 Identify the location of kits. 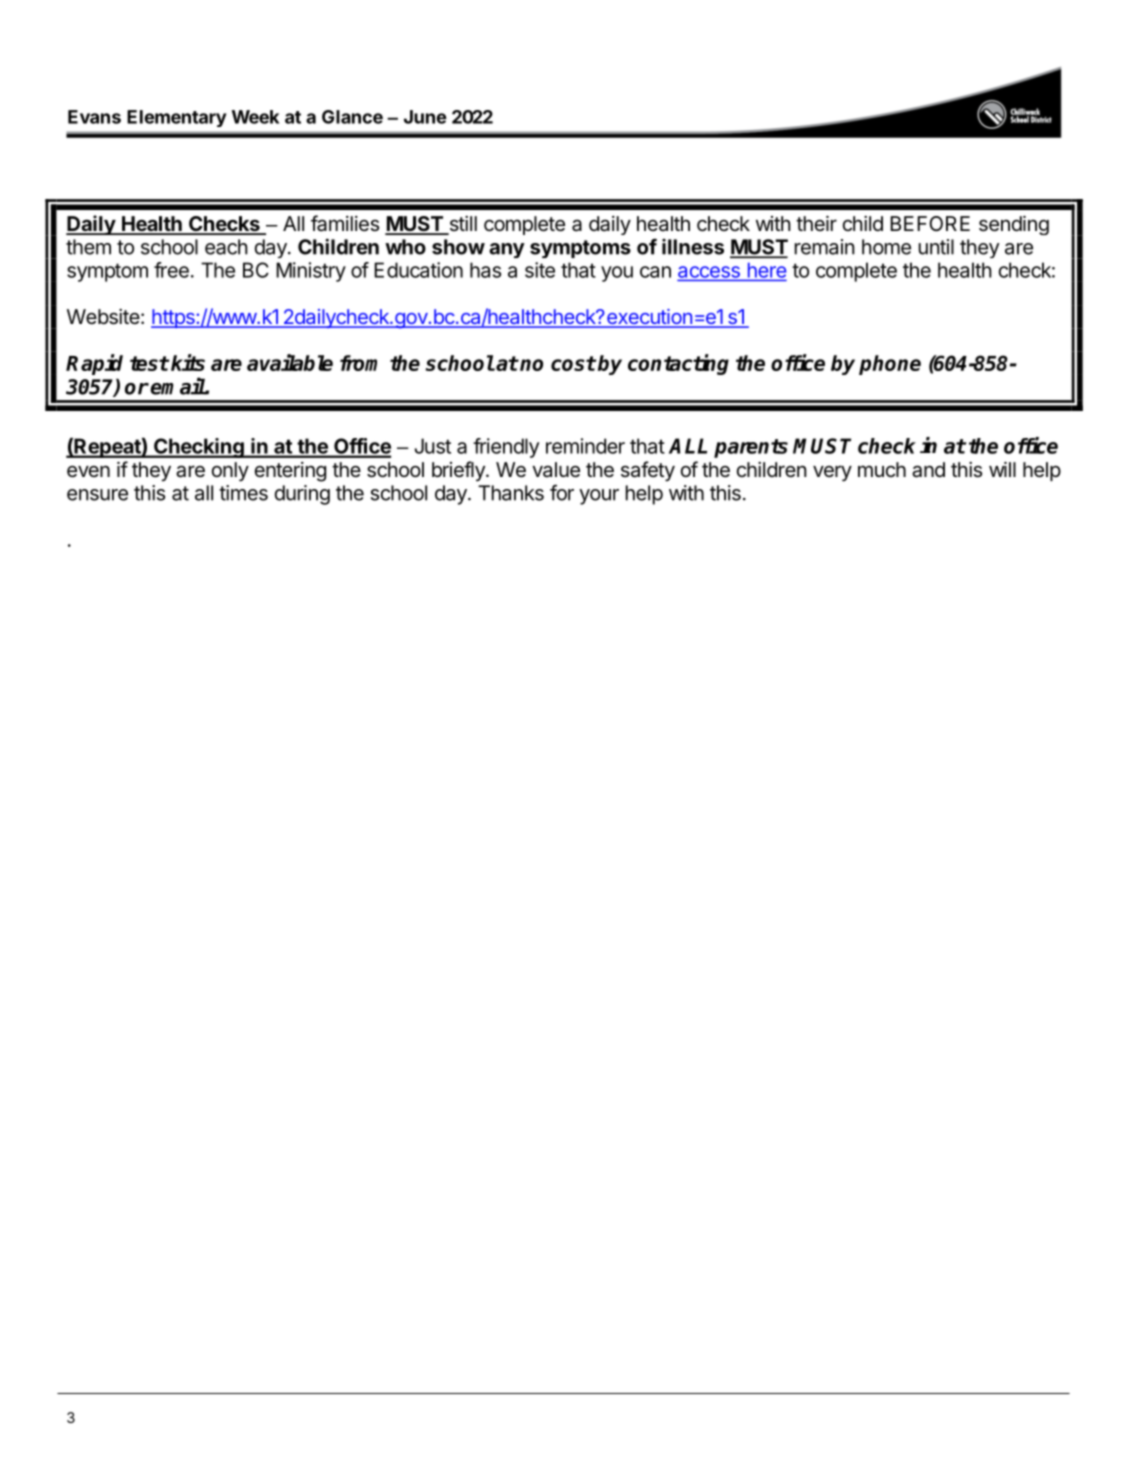
(187, 362).
